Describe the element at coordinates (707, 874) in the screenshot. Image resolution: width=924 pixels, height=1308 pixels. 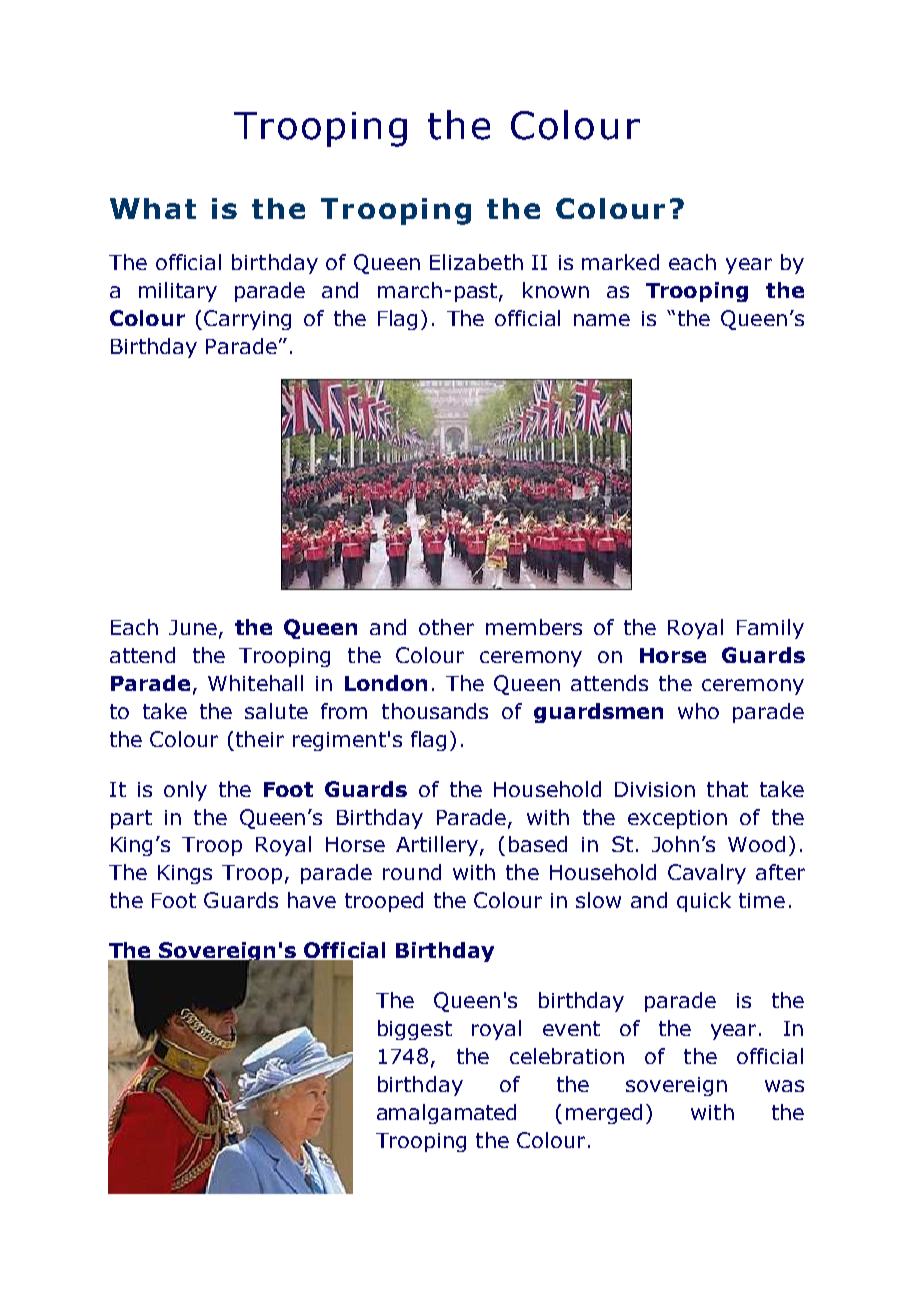
I see `Cavalry` at that location.
